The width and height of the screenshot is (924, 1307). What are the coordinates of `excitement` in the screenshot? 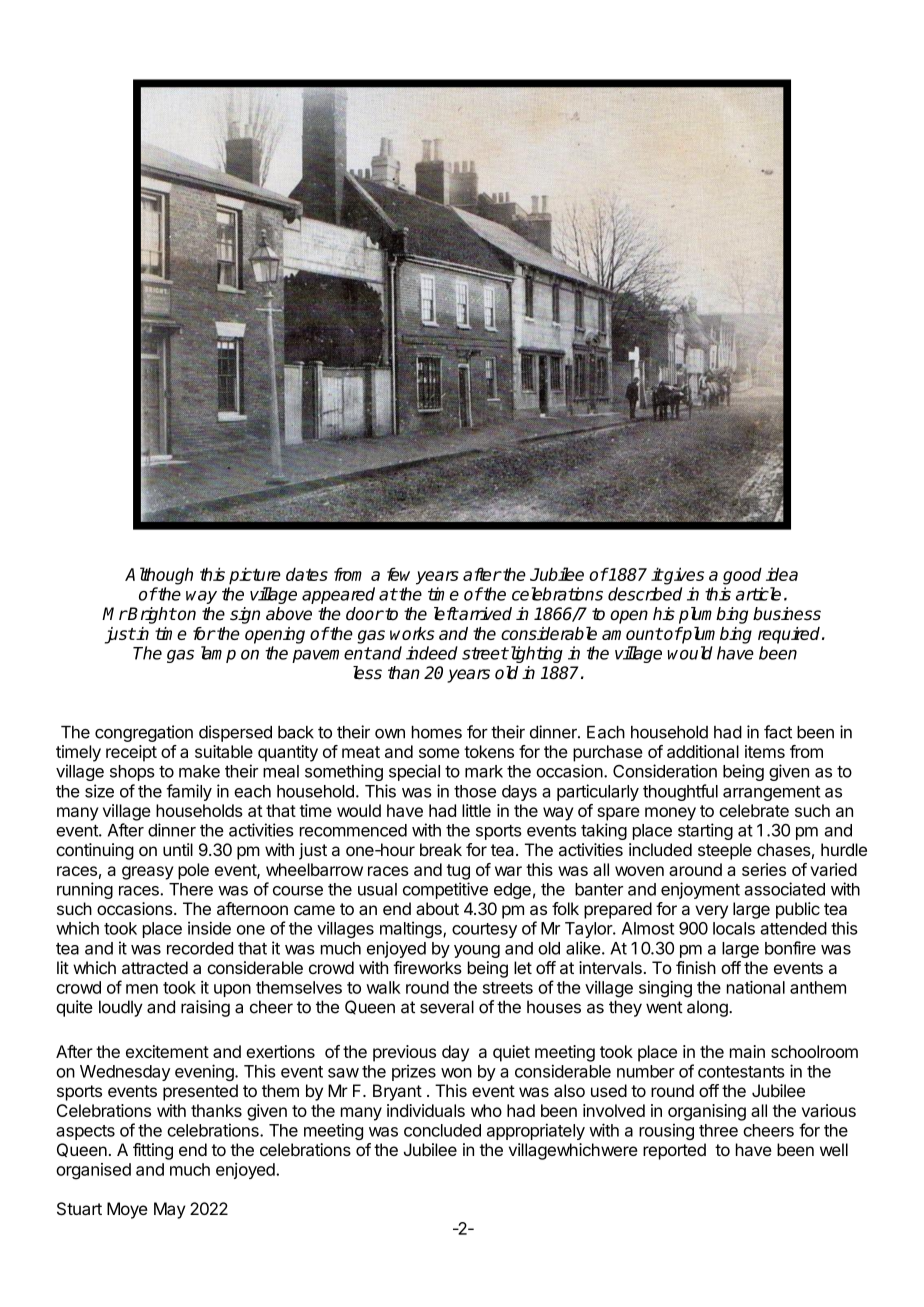 It's located at (167, 1051).
